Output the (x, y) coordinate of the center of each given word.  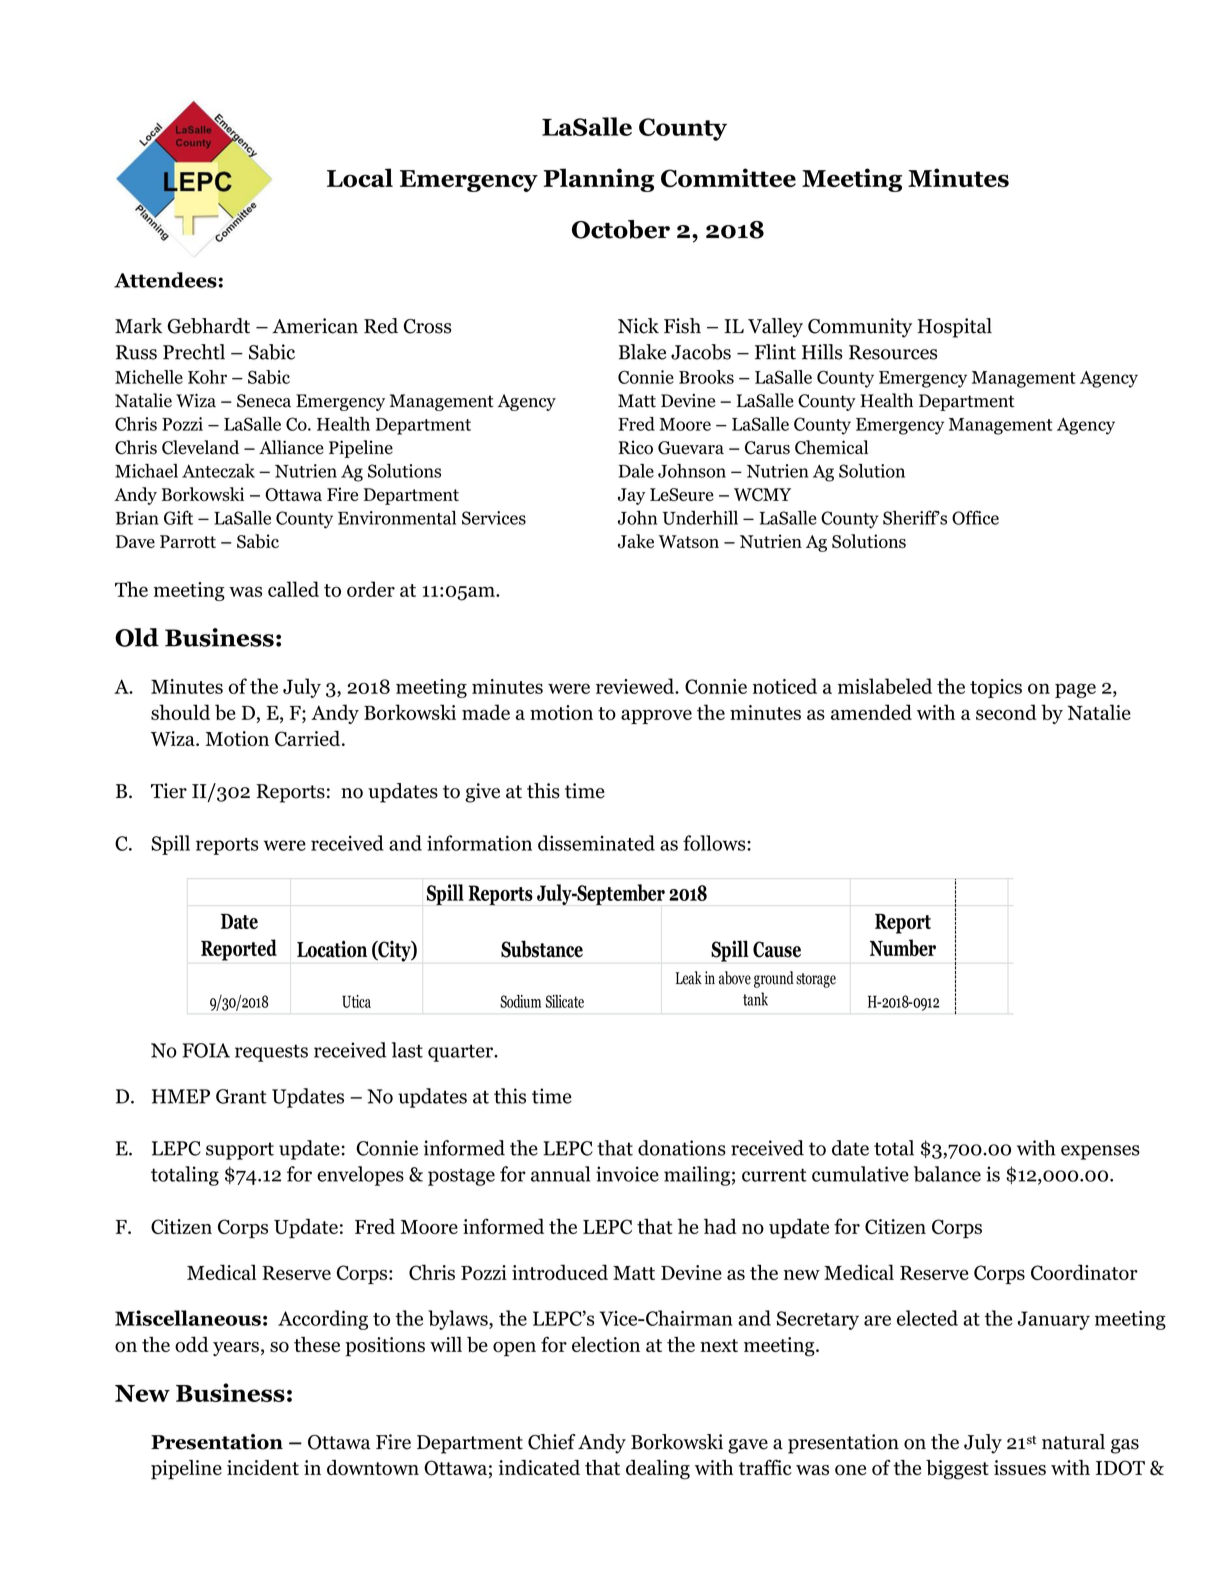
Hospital (954, 328)
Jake (636, 541)
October (621, 229)
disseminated (596, 843)
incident (263, 1467)
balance (947, 1174)
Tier (169, 791)
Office (975, 517)
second (1006, 712)
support (240, 1151)
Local (360, 178)
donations (682, 1148)
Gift (178, 517)
